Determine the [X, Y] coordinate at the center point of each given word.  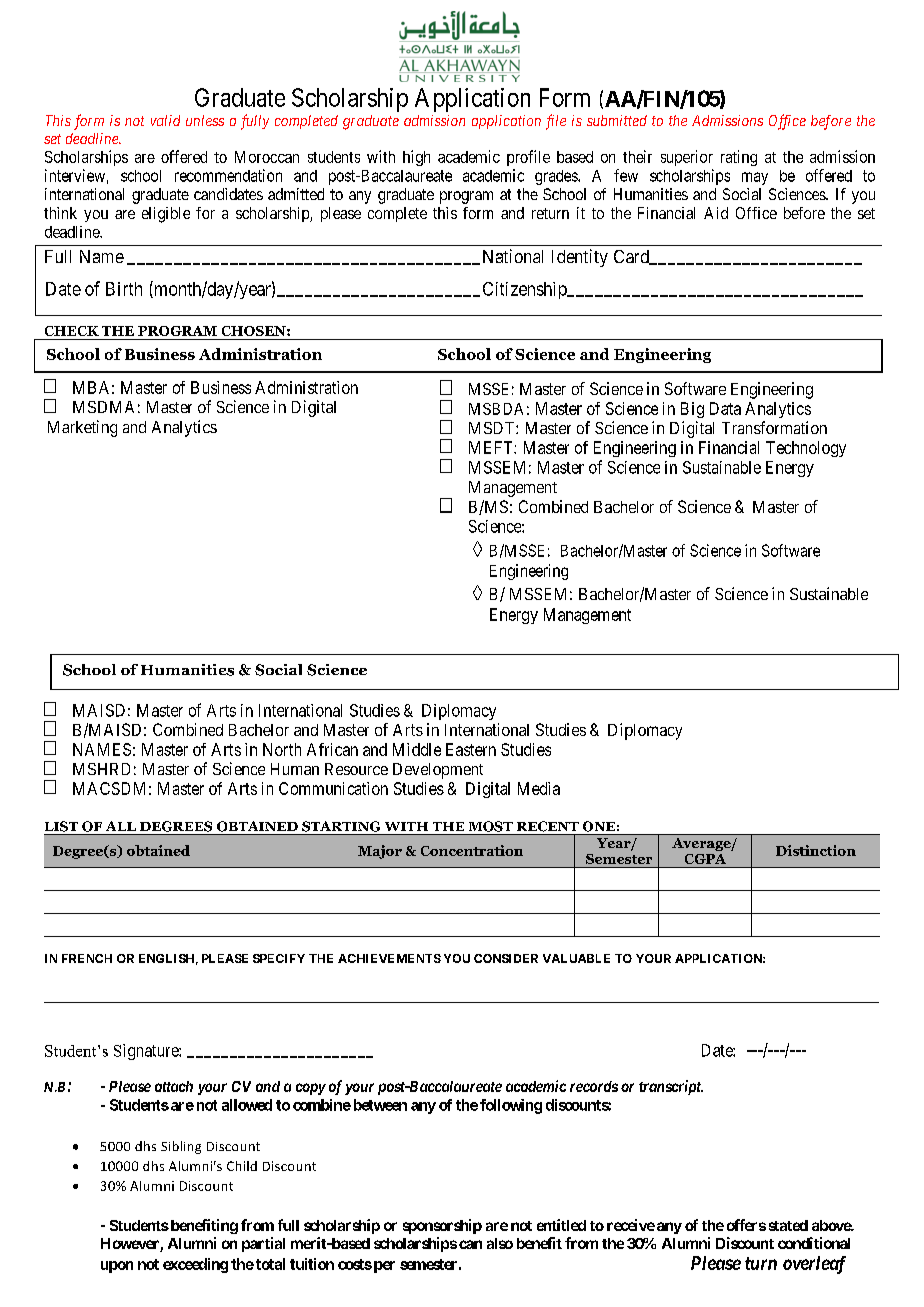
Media [539, 788]
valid [165, 120]
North [282, 749]
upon [117, 1267]
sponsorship [442, 1226]
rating [739, 158]
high [416, 158]
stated [788, 1225]
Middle [417, 749]
